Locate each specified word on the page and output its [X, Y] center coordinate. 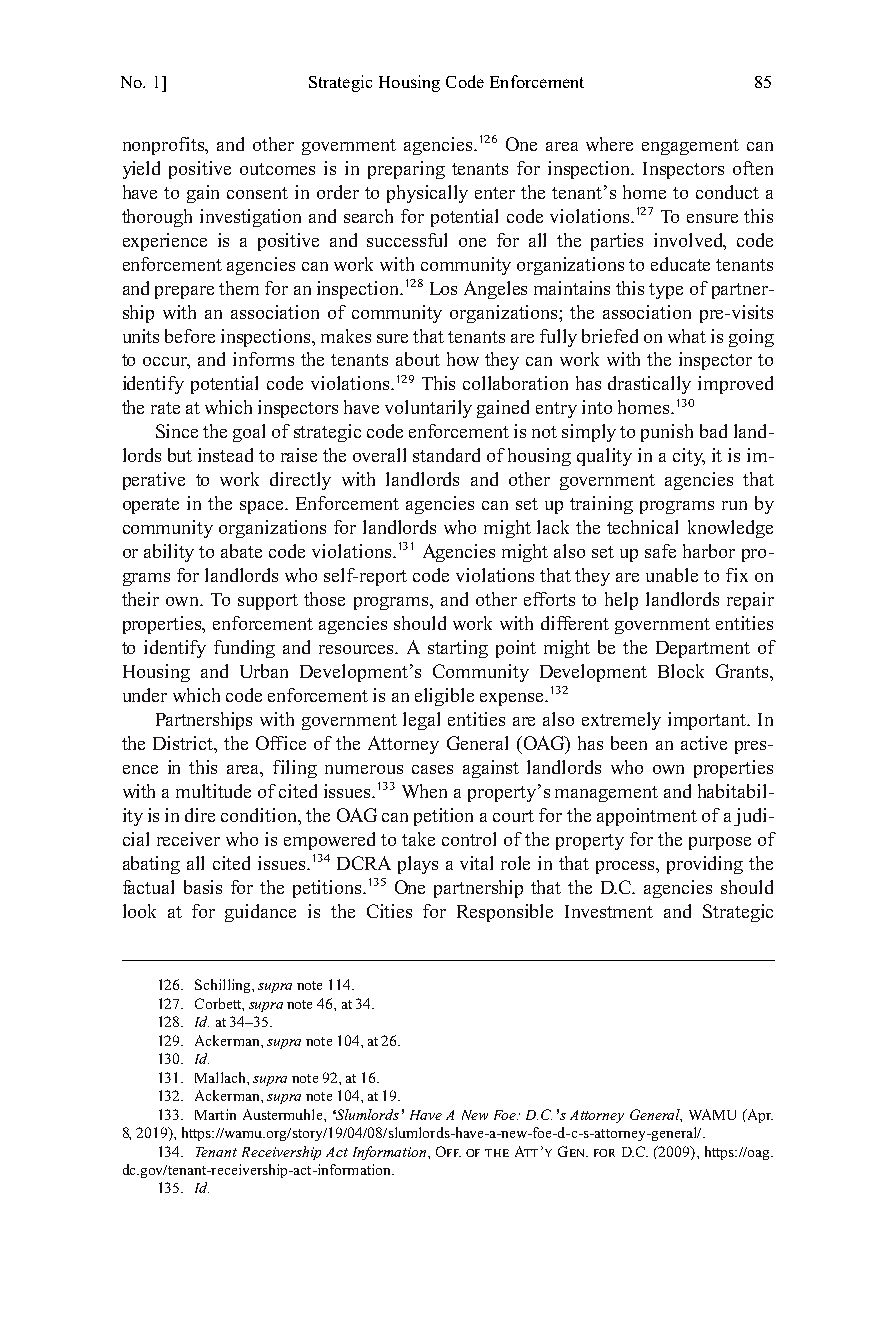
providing [705, 865]
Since [177, 431]
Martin [215, 1114]
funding [244, 649]
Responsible [505, 913]
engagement [690, 147]
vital [476, 863]
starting [458, 649]
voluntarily [428, 409]
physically [427, 194]
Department [703, 649]
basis [203, 887]
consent [257, 193]
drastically [649, 385]
